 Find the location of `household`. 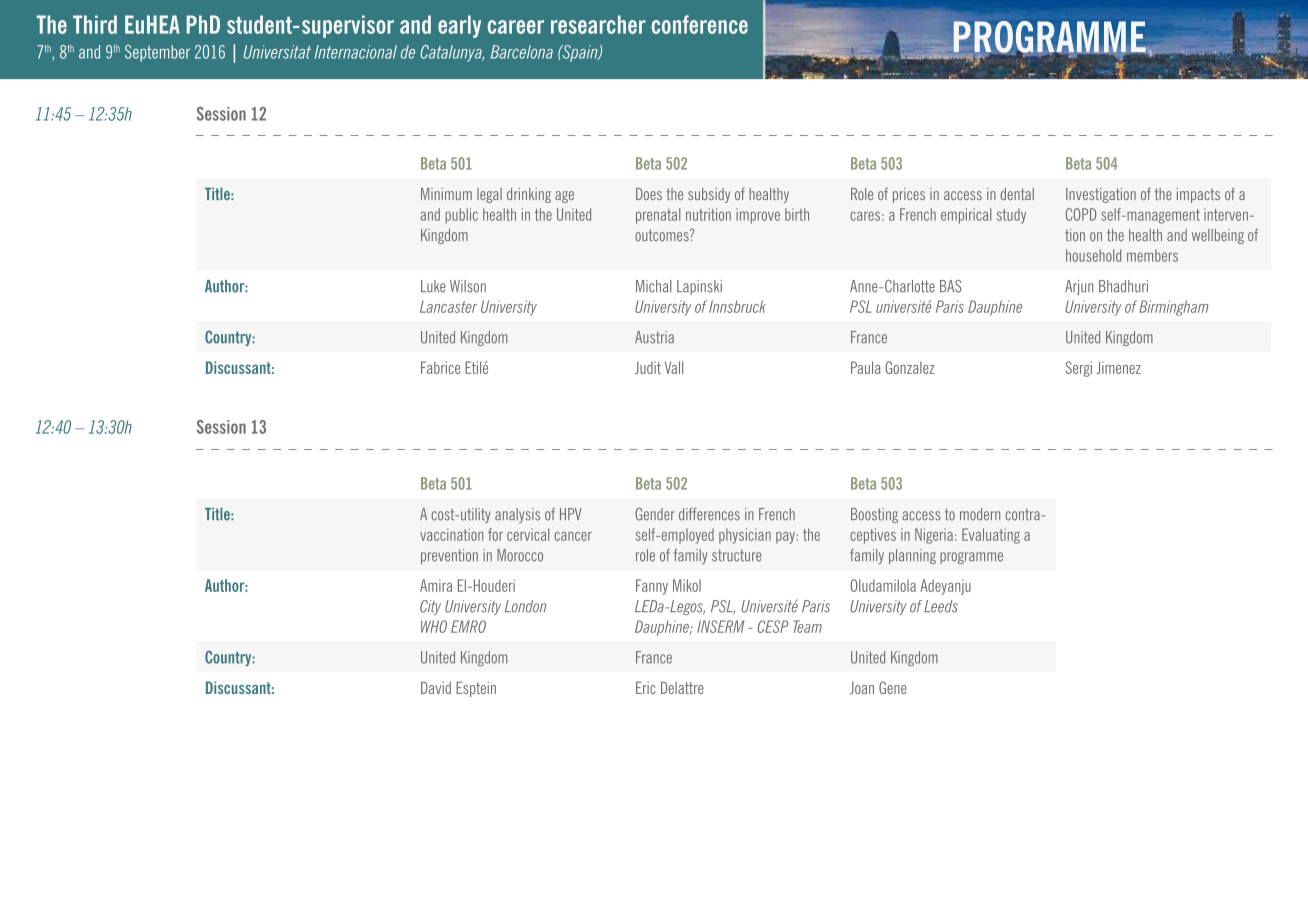

household is located at coordinates (1093, 255).
